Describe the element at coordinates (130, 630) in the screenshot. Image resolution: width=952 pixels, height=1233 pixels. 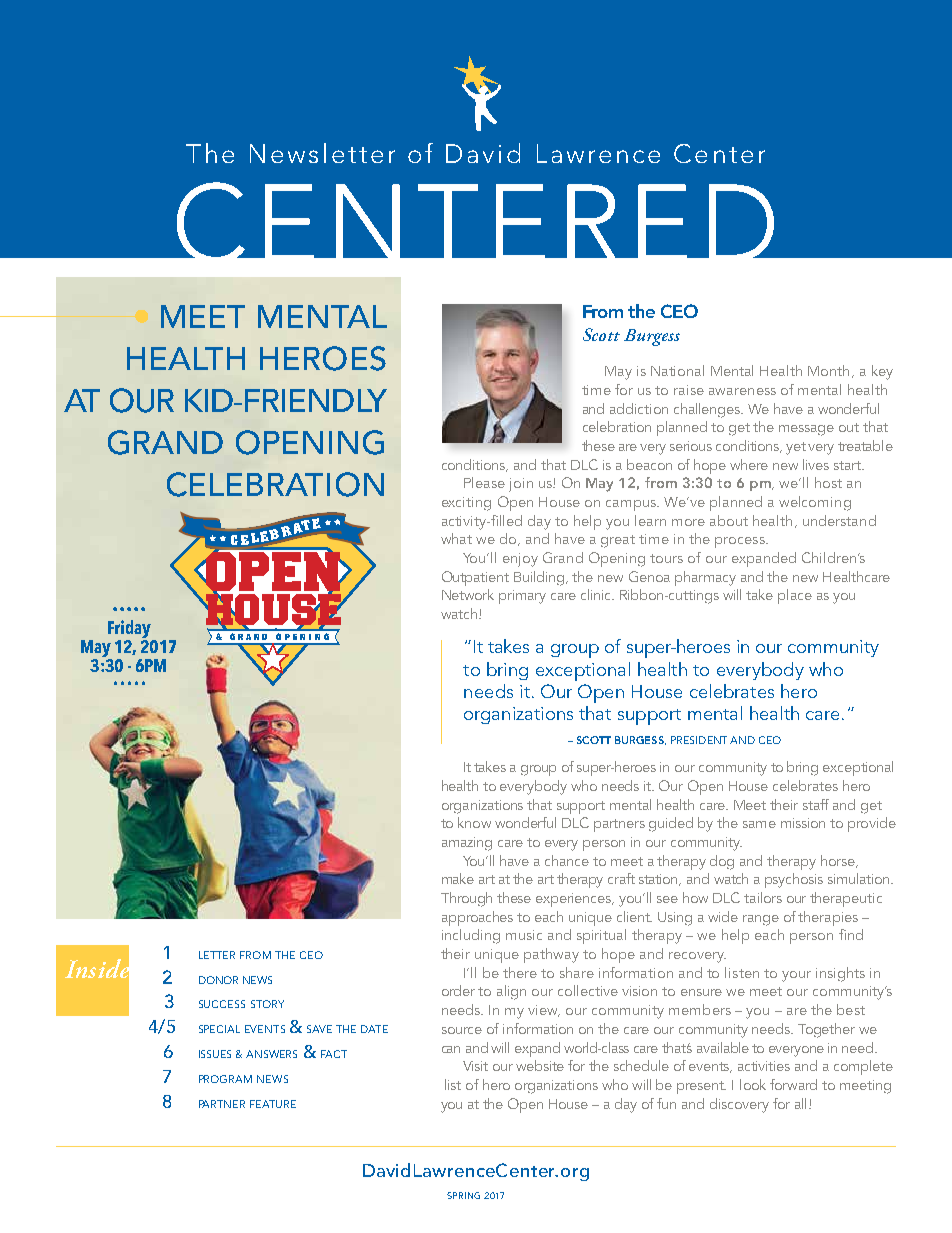
I see `Friday` at that location.
